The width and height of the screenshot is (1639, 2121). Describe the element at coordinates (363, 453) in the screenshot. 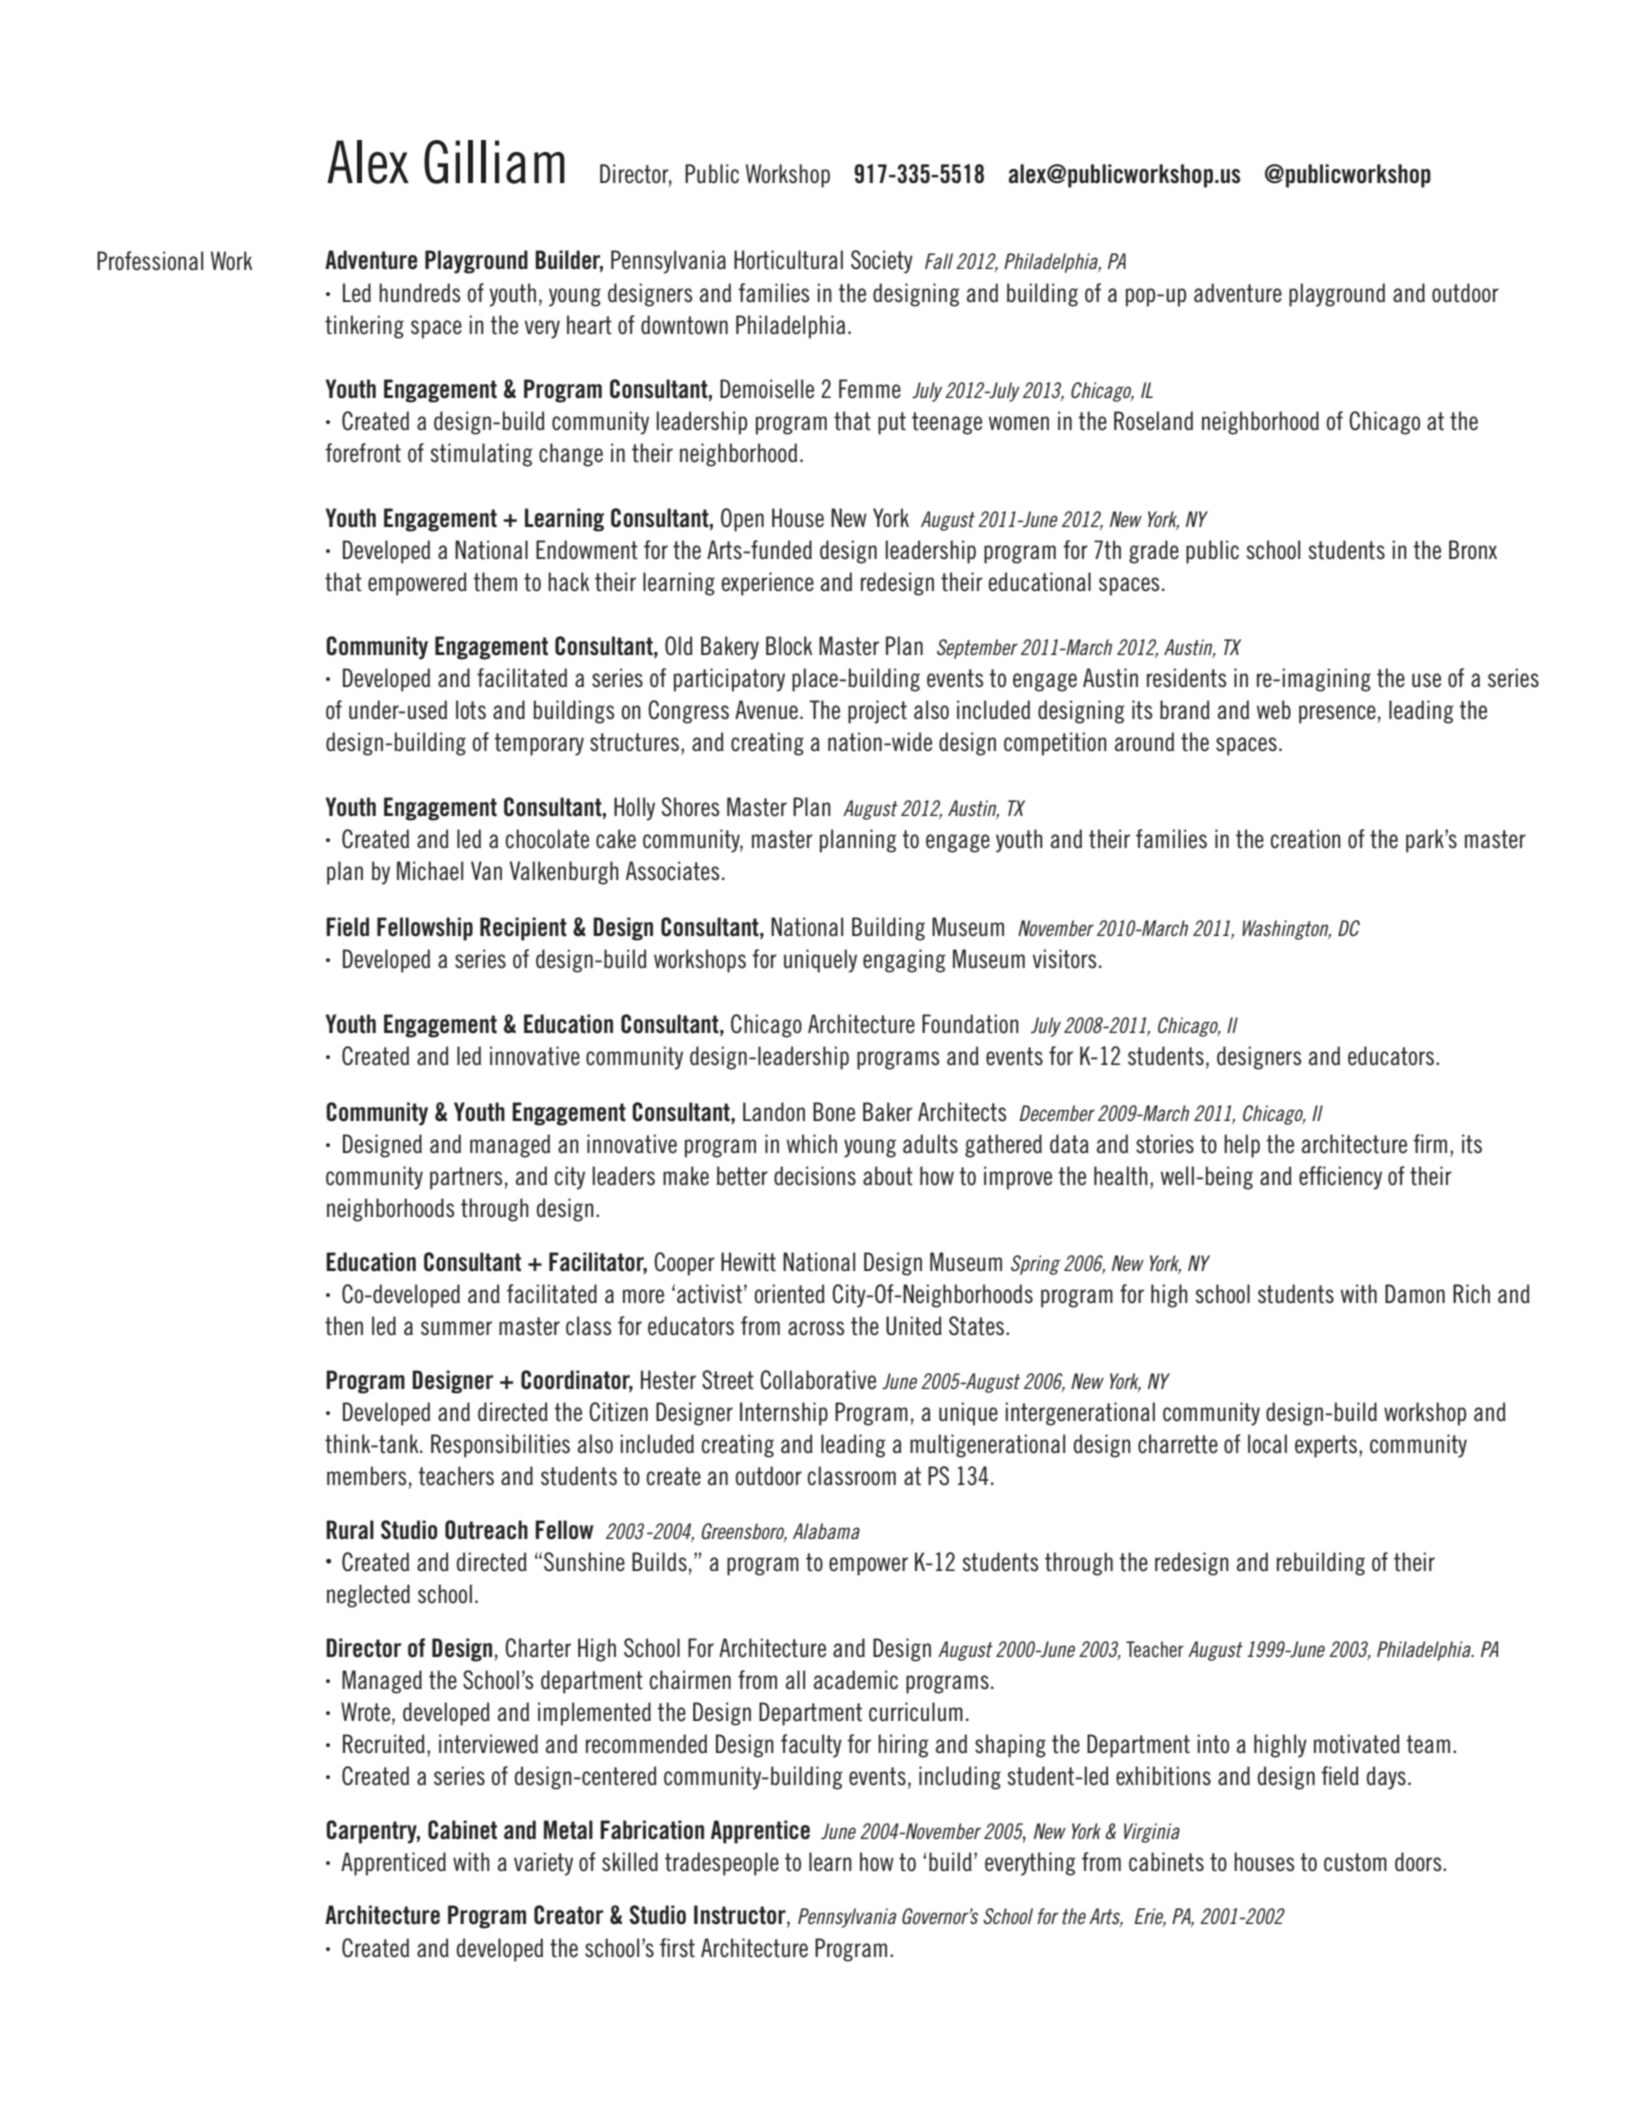

I see `forefront` at that location.
